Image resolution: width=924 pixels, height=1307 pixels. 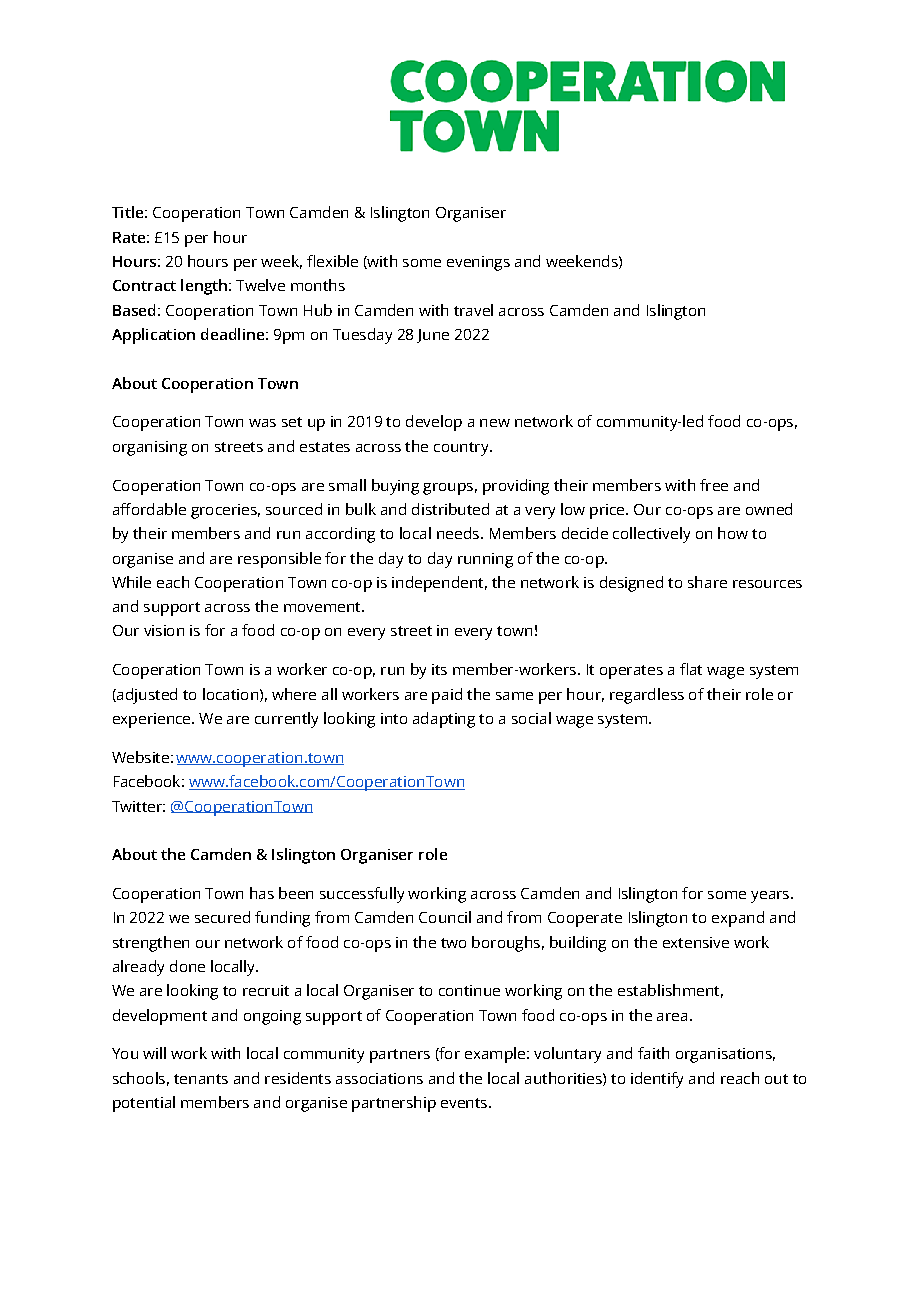 I want to click on years, so click(x=771, y=897).
